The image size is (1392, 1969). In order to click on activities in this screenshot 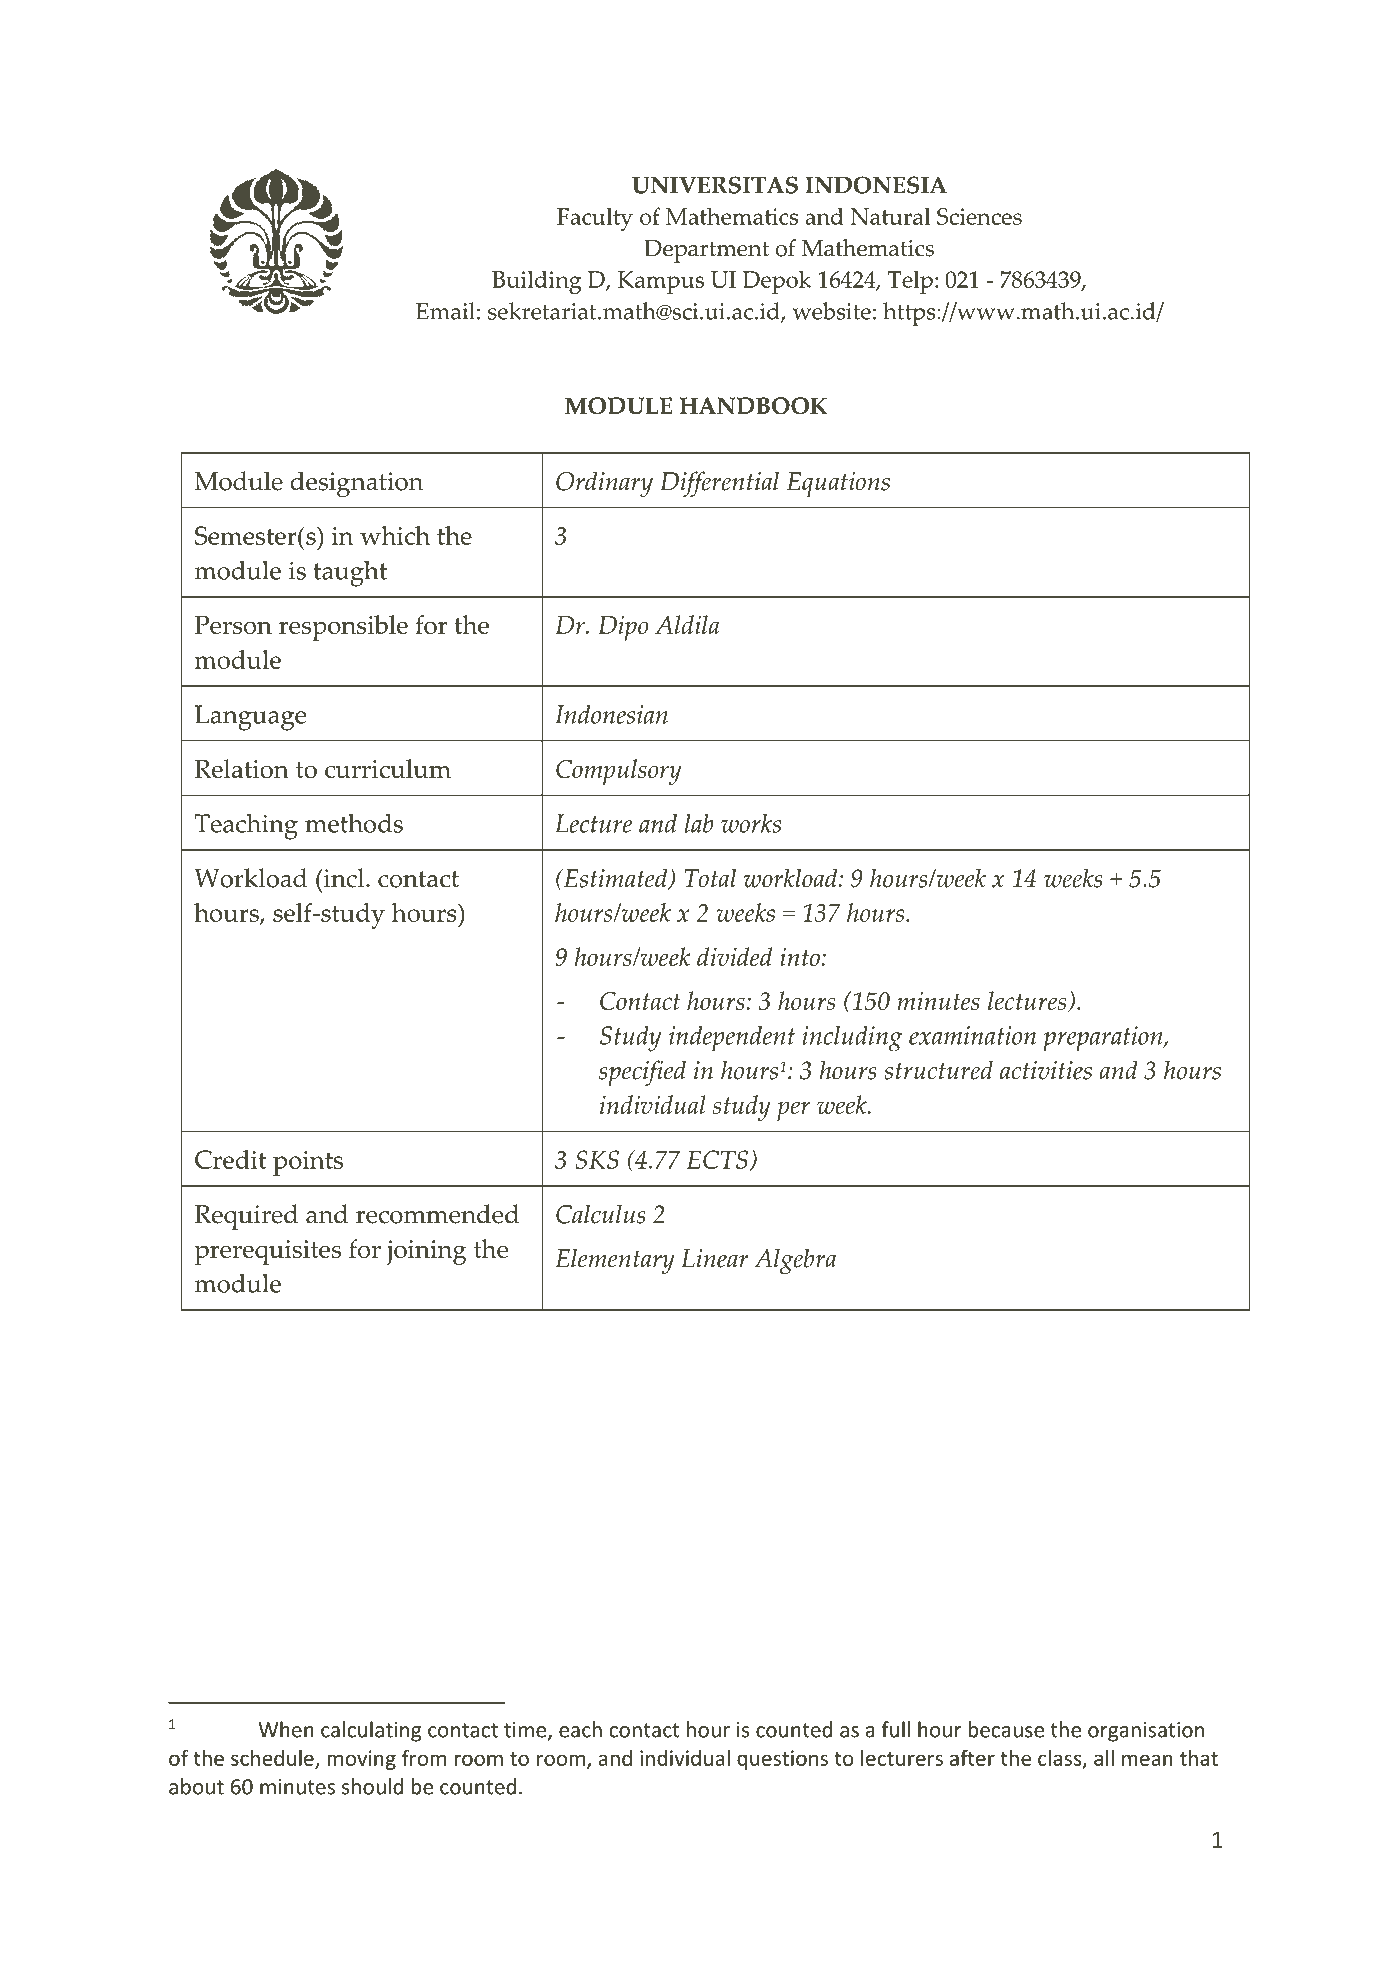, I will do `click(1046, 1070)`.
